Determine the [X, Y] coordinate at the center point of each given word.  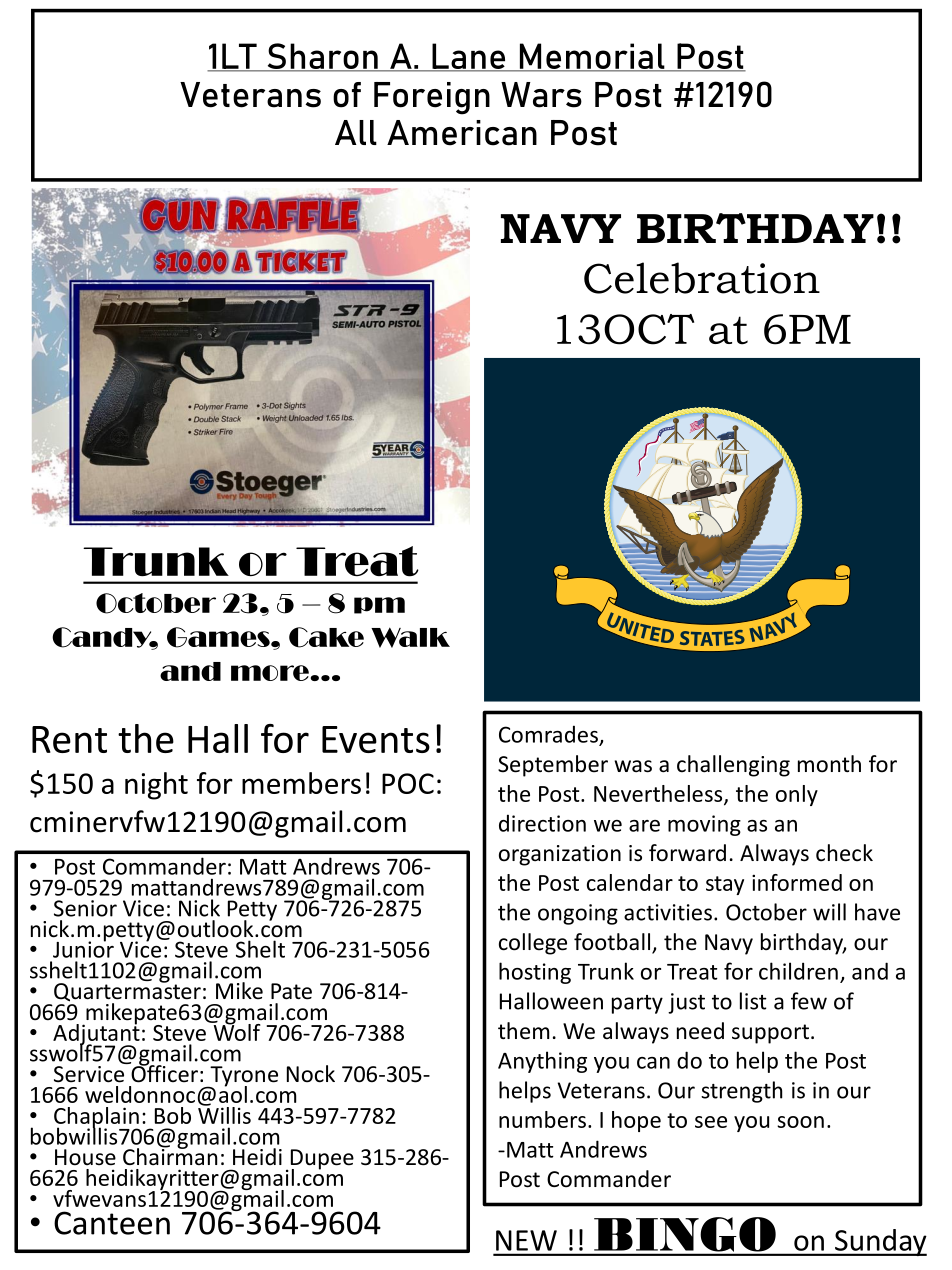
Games [219, 637]
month [829, 764]
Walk [410, 637]
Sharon [322, 57]
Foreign [432, 98]
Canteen [112, 1223]
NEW [526, 1240]
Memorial [592, 57]
